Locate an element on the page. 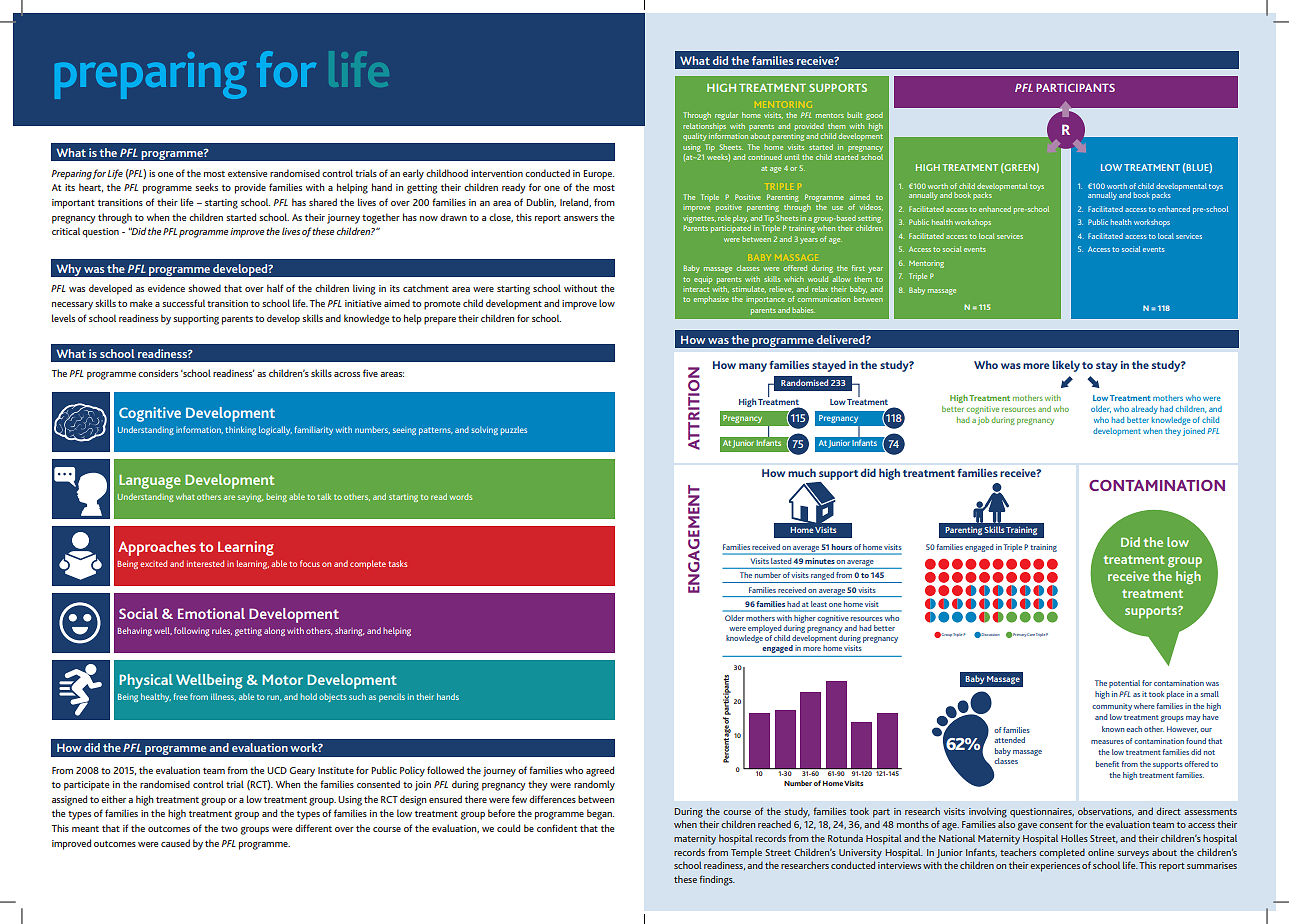 The height and width of the image is (924, 1289). Emotional is located at coordinates (211, 613).
